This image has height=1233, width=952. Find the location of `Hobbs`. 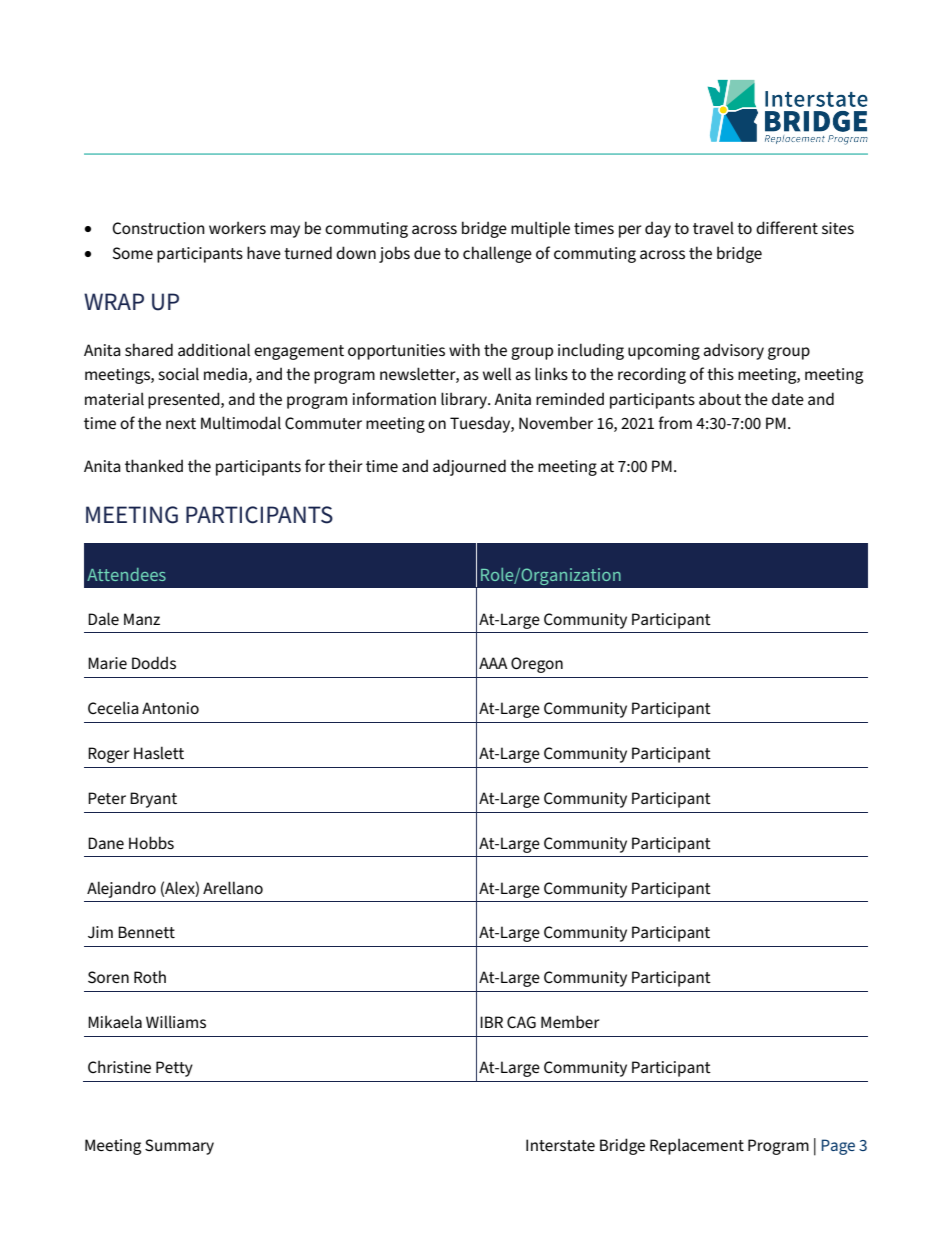

Hobbs is located at coordinates (151, 842).
